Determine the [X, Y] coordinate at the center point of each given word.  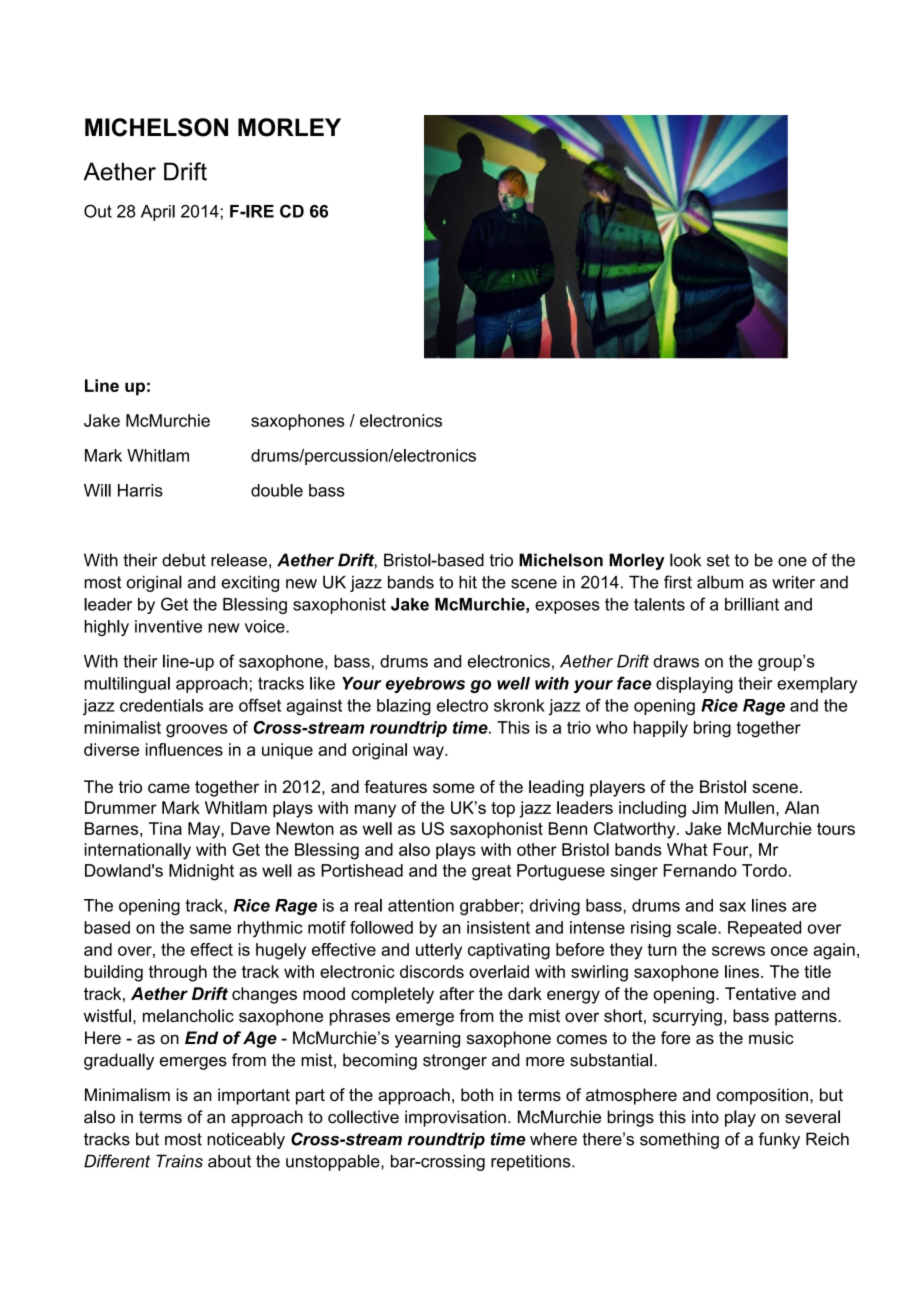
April [158, 213]
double [277, 490]
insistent [498, 927]
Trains [179, 1161]
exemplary [817, 685]
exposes [567, 607]
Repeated [764, 929]
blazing [404, 707]
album [720, 582]
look [685, 560]
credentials [161, 705]
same [210, 929]
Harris [140, 490]
